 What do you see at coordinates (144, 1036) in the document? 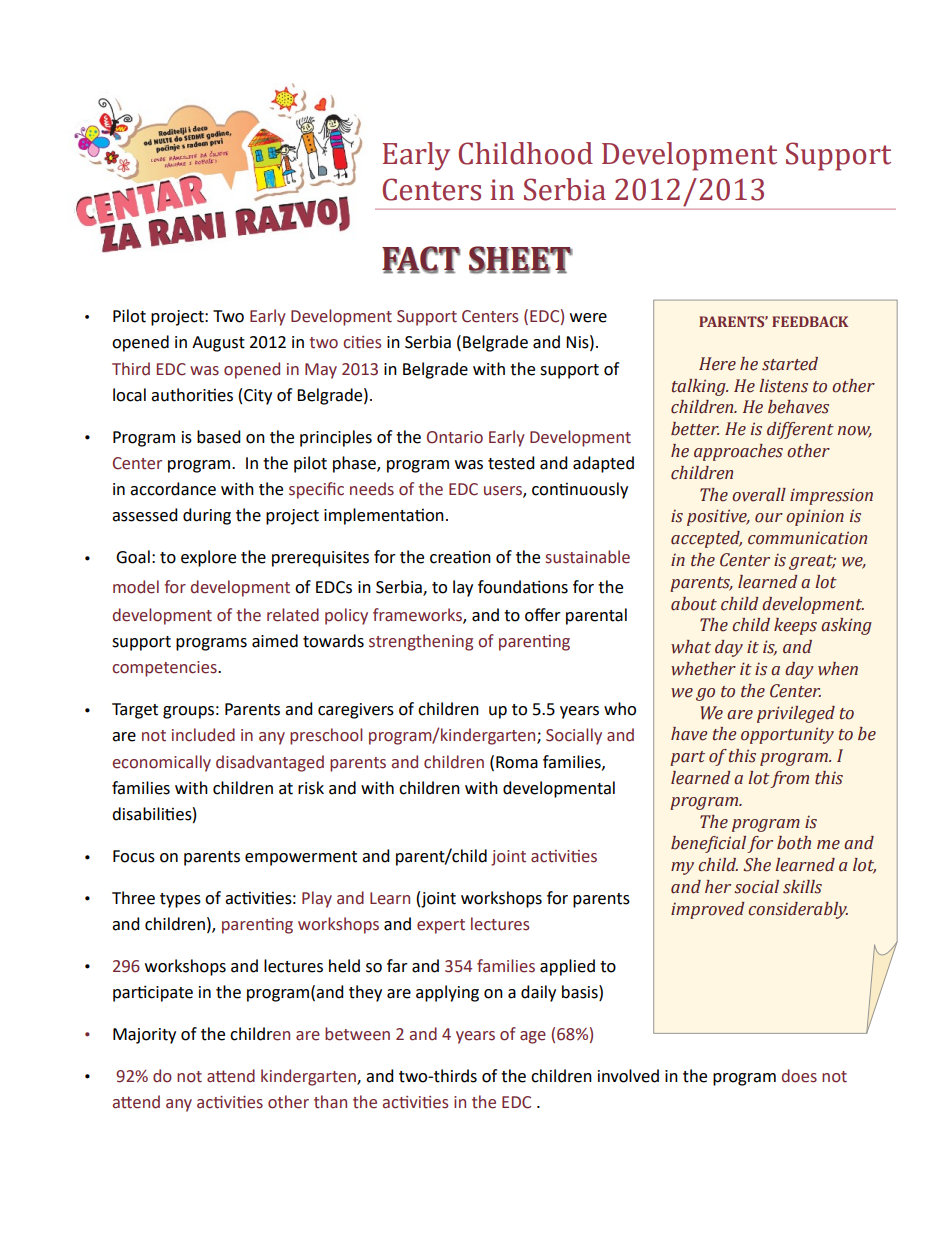
I see `Majority` at bounding box center [144, 1036].
